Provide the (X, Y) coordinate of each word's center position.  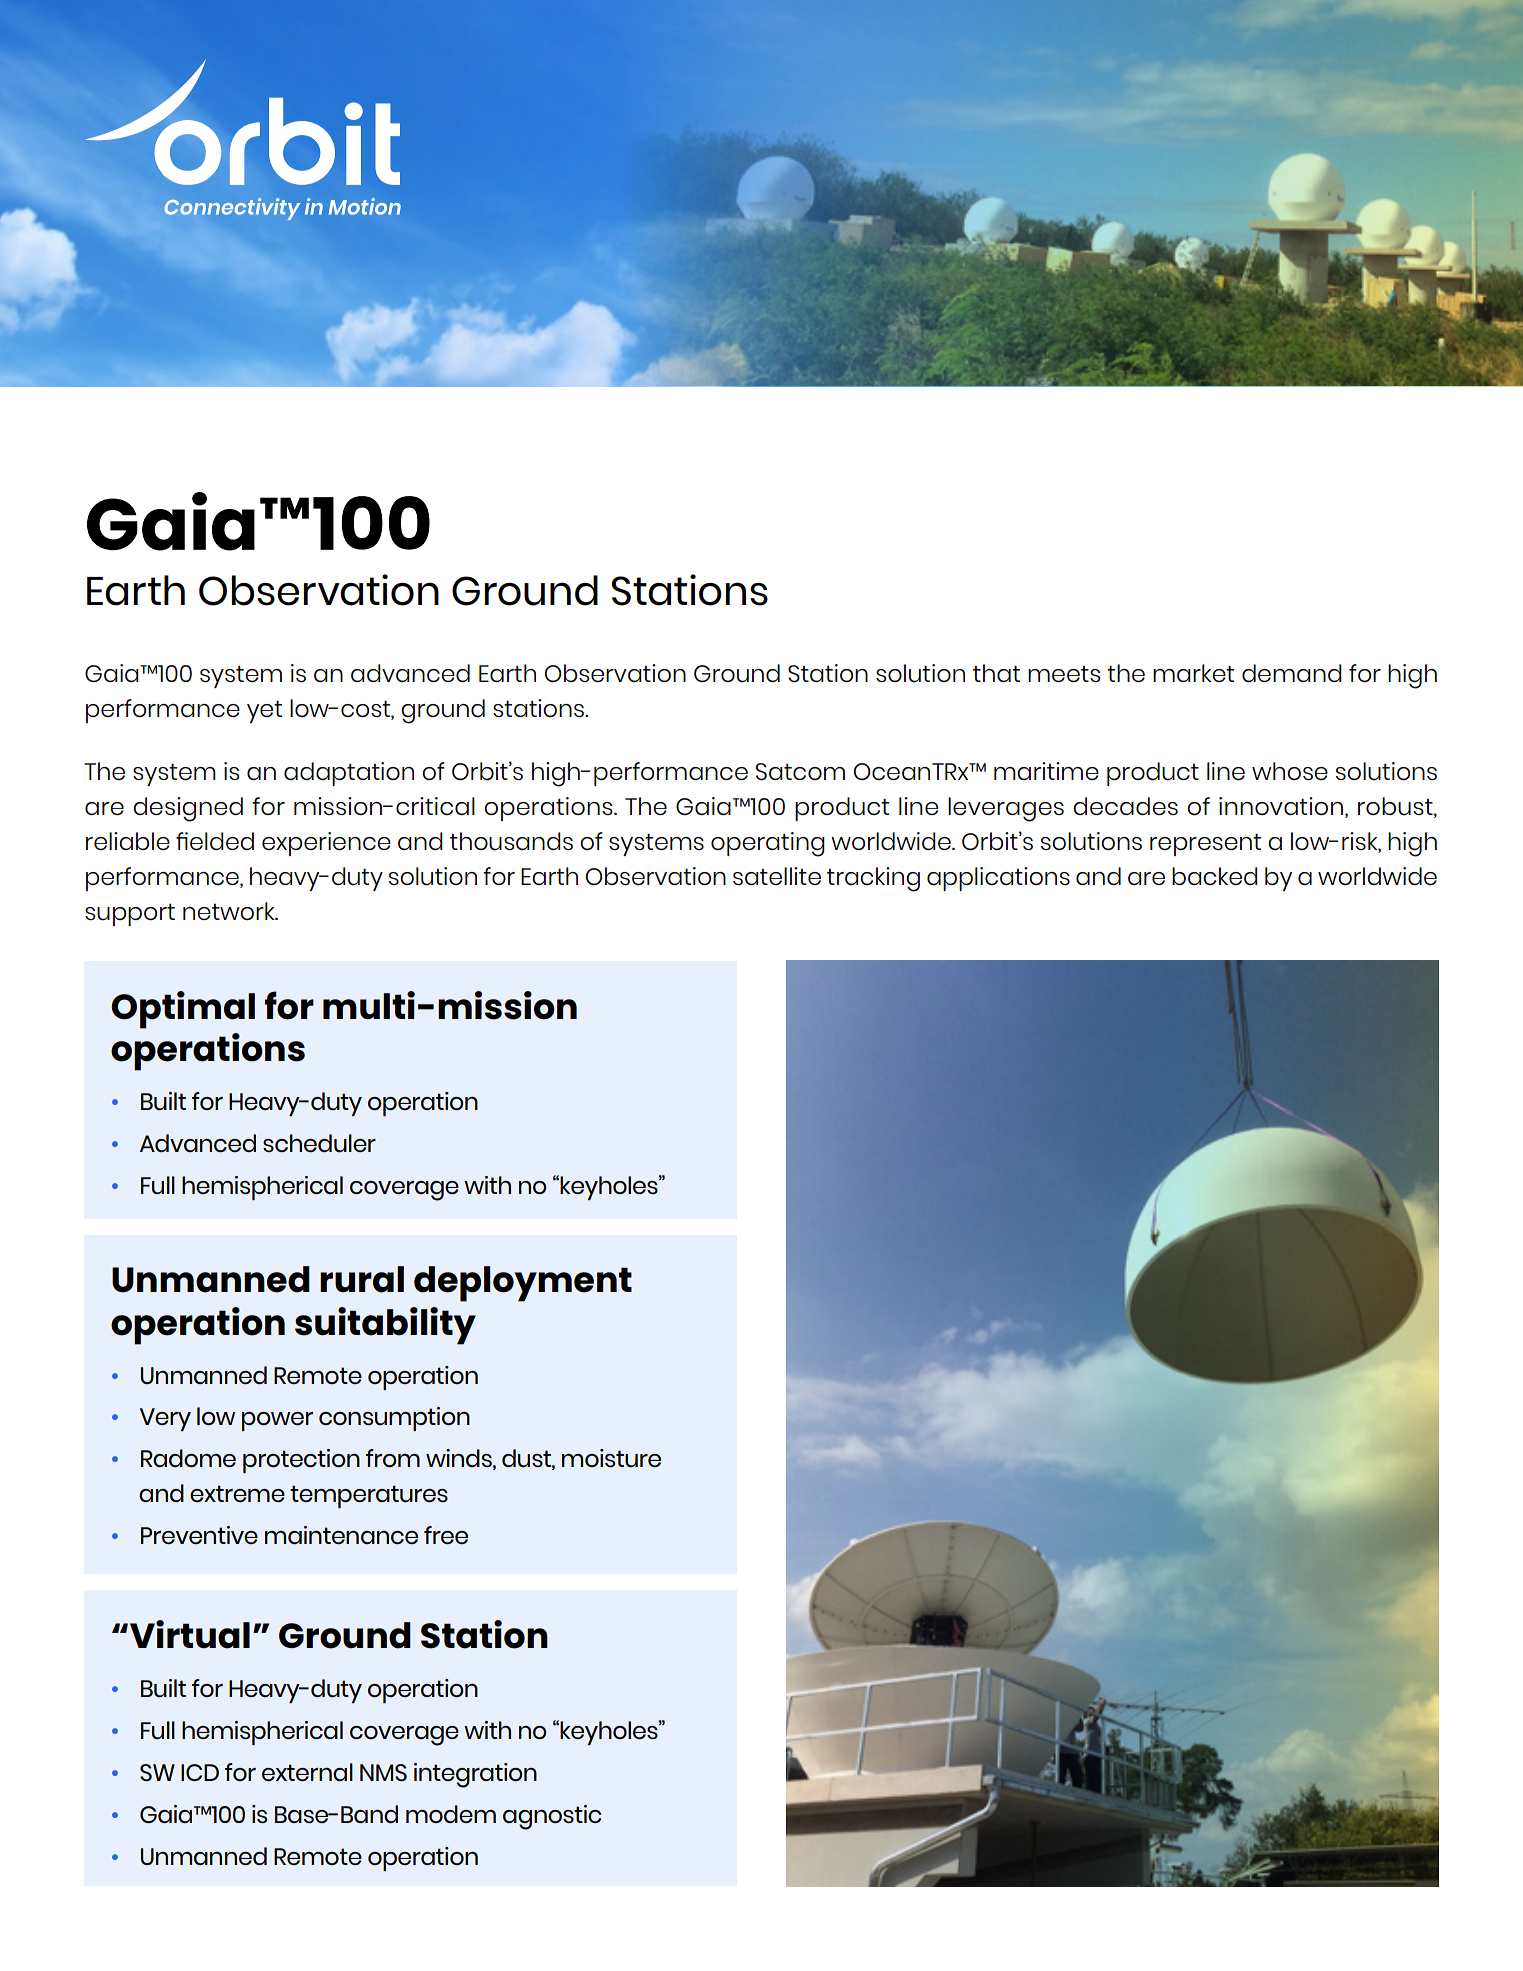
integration (475, 1775)
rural (362, 1279)
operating (768, 844)
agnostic (552, 1817)
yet (264, 711)
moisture (611, 1458)
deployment (523, 1284)
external (307, 1772)
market (1193, 673)
